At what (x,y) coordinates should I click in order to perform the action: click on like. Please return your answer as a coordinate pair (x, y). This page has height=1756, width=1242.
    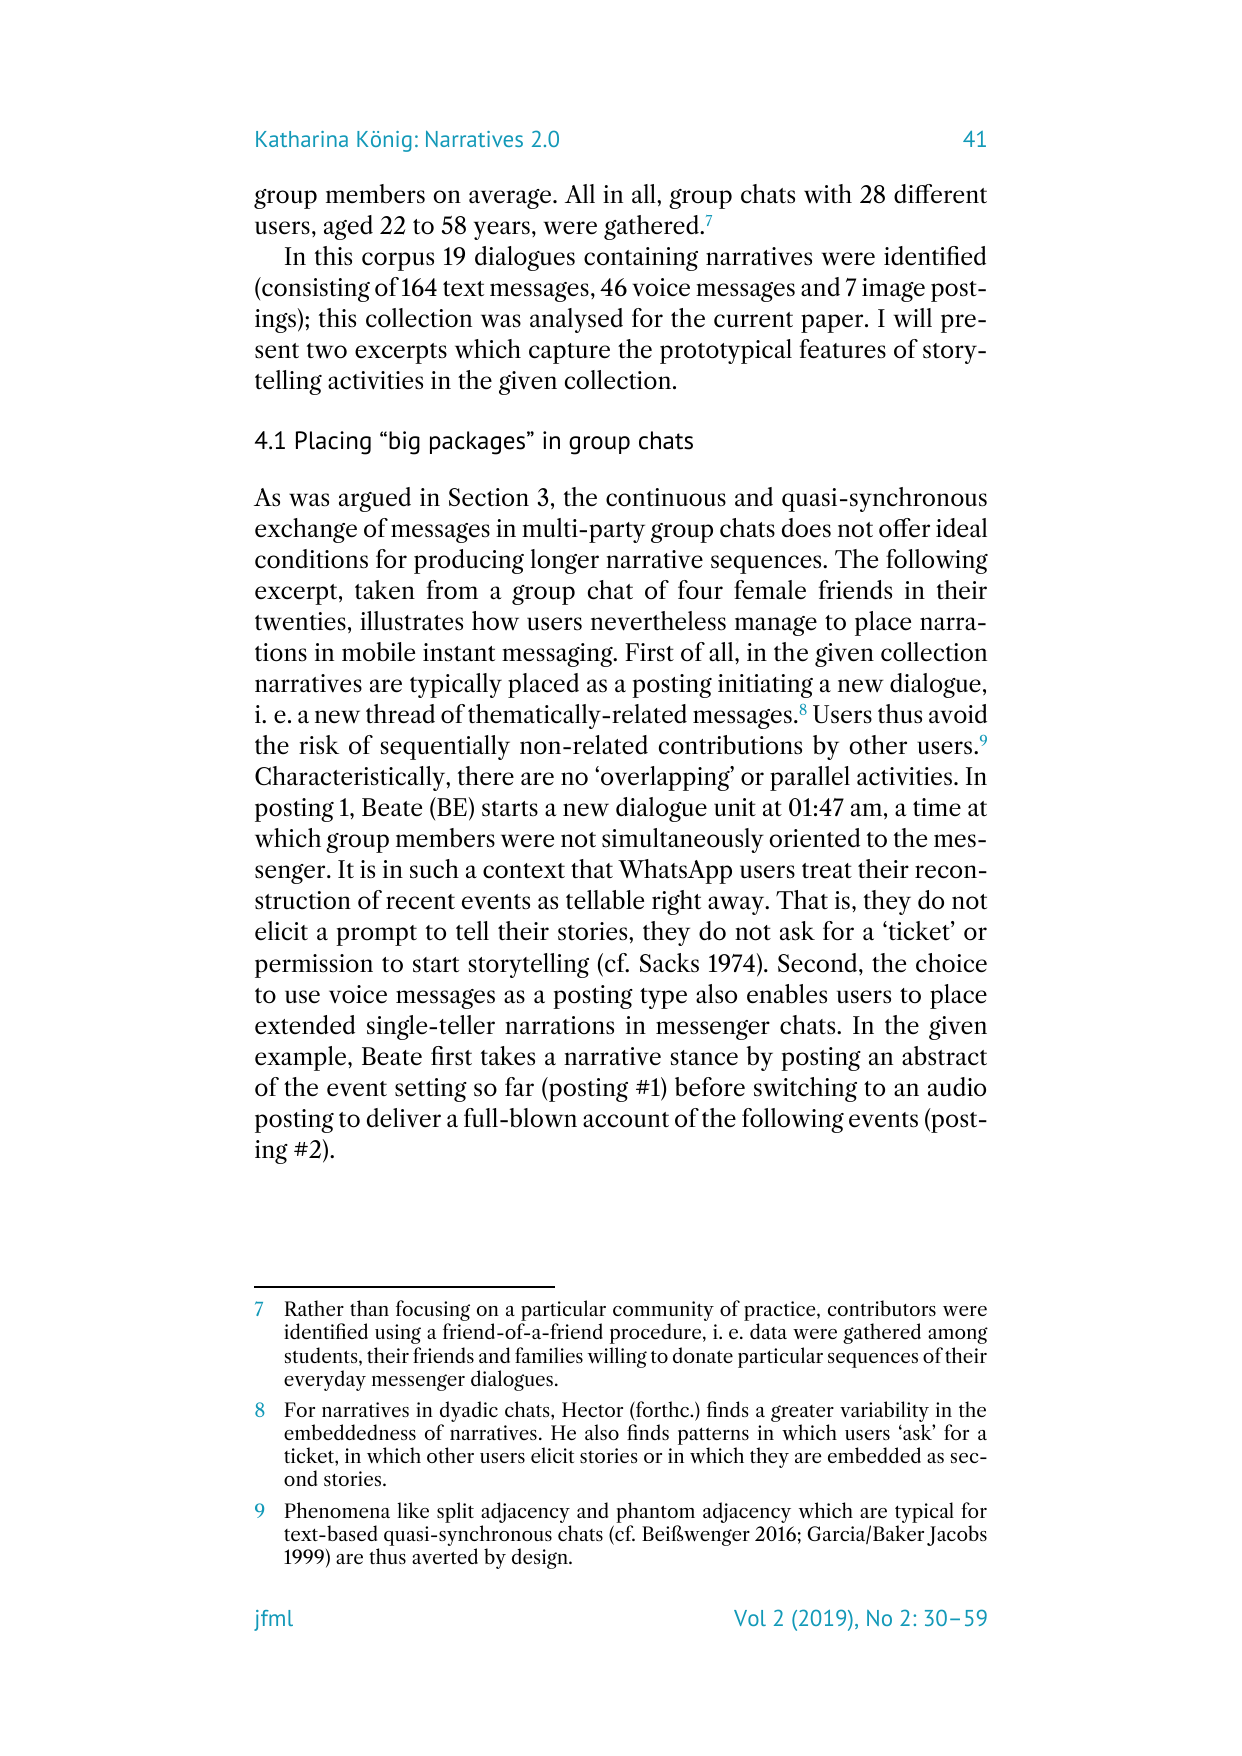
    Looking at the image, I should click on (413, 1510).
